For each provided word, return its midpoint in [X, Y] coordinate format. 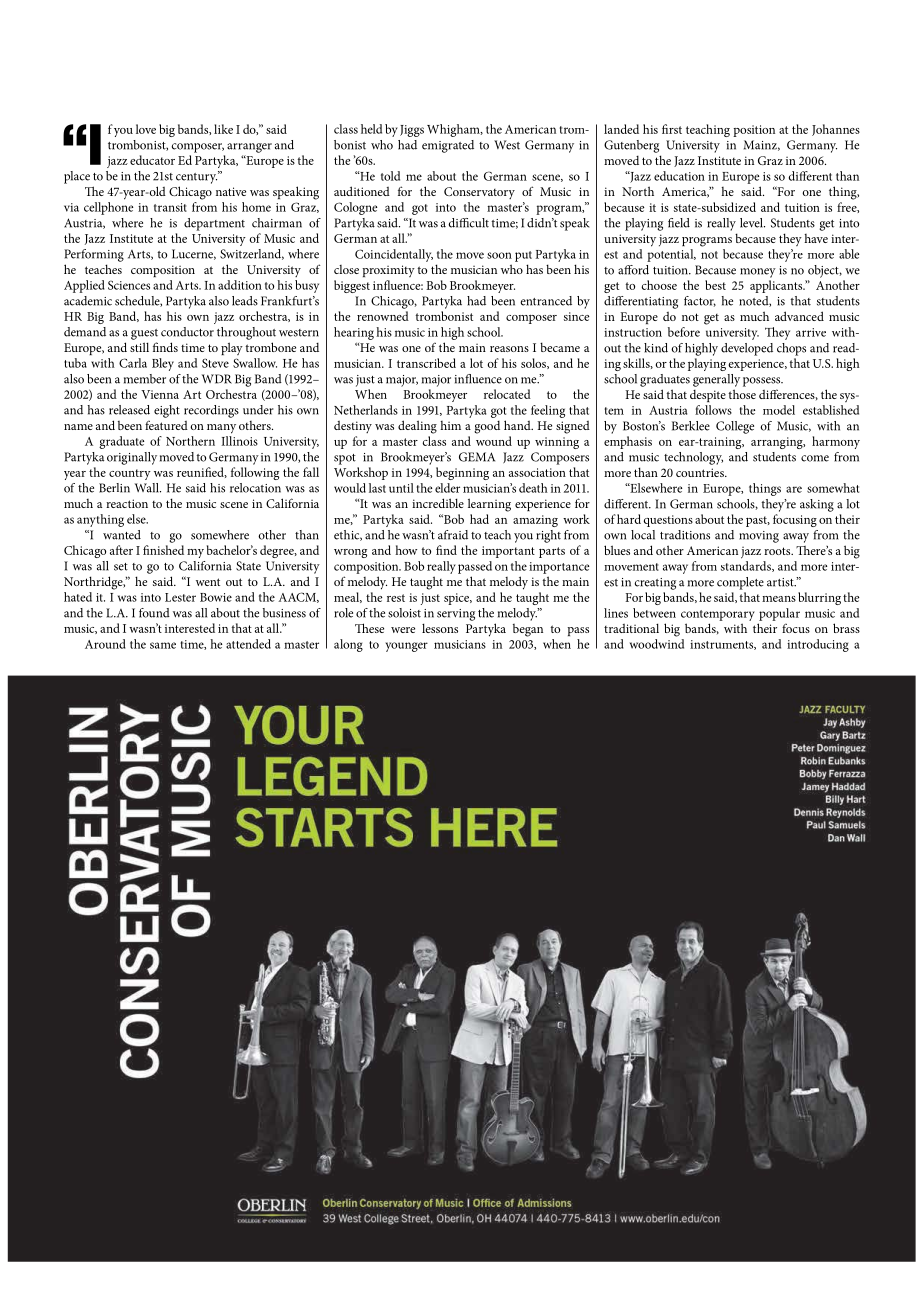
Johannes [836, 130]
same [163, 645]
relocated [507, 394]
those [742, 394]
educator [152, 160]
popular [779, 614]
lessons [440, 628]
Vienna [160, 394]
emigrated [448, 146]
